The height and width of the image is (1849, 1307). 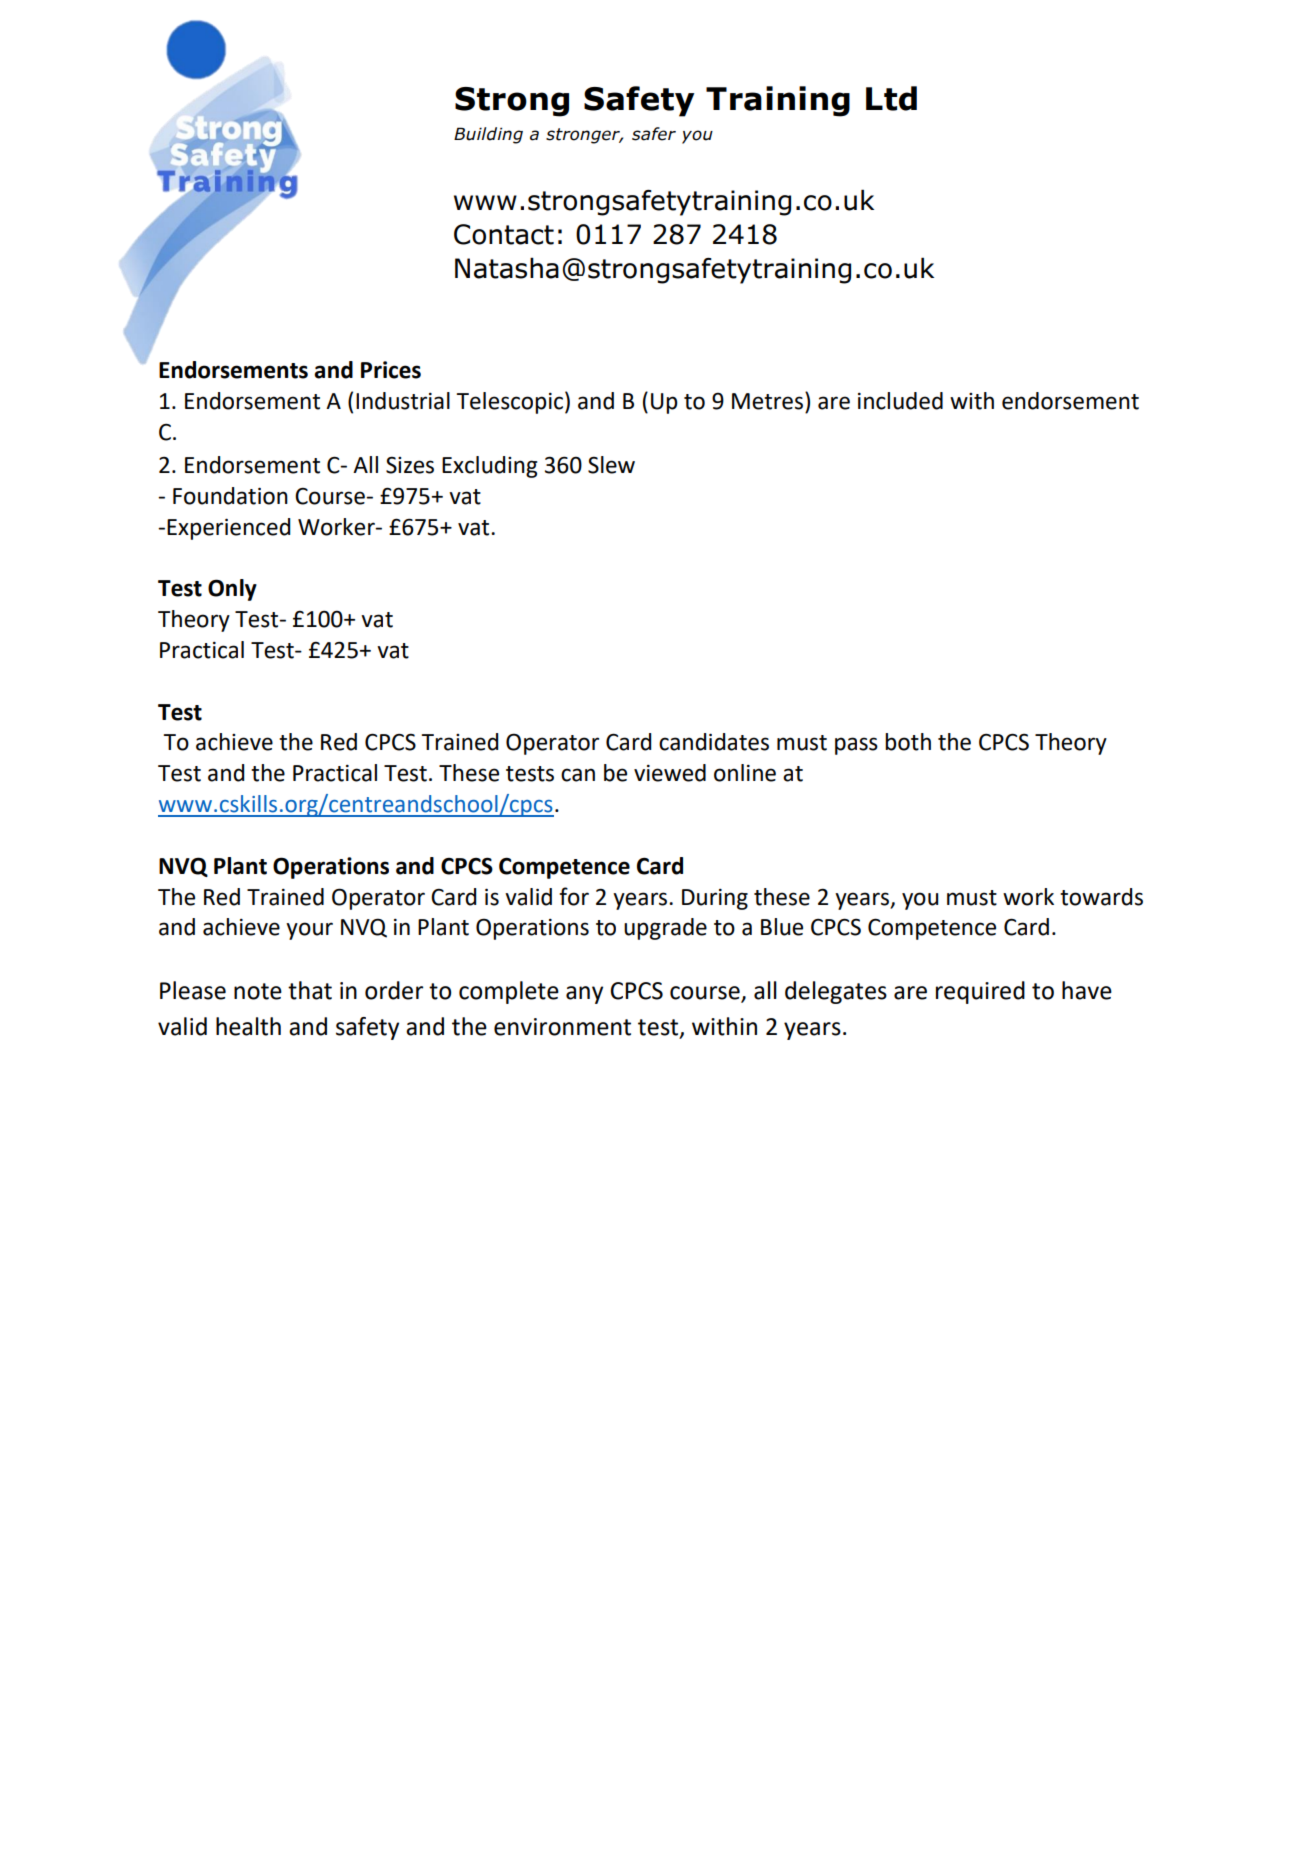 I want to click on Prices, so click(x=391, y=370).
